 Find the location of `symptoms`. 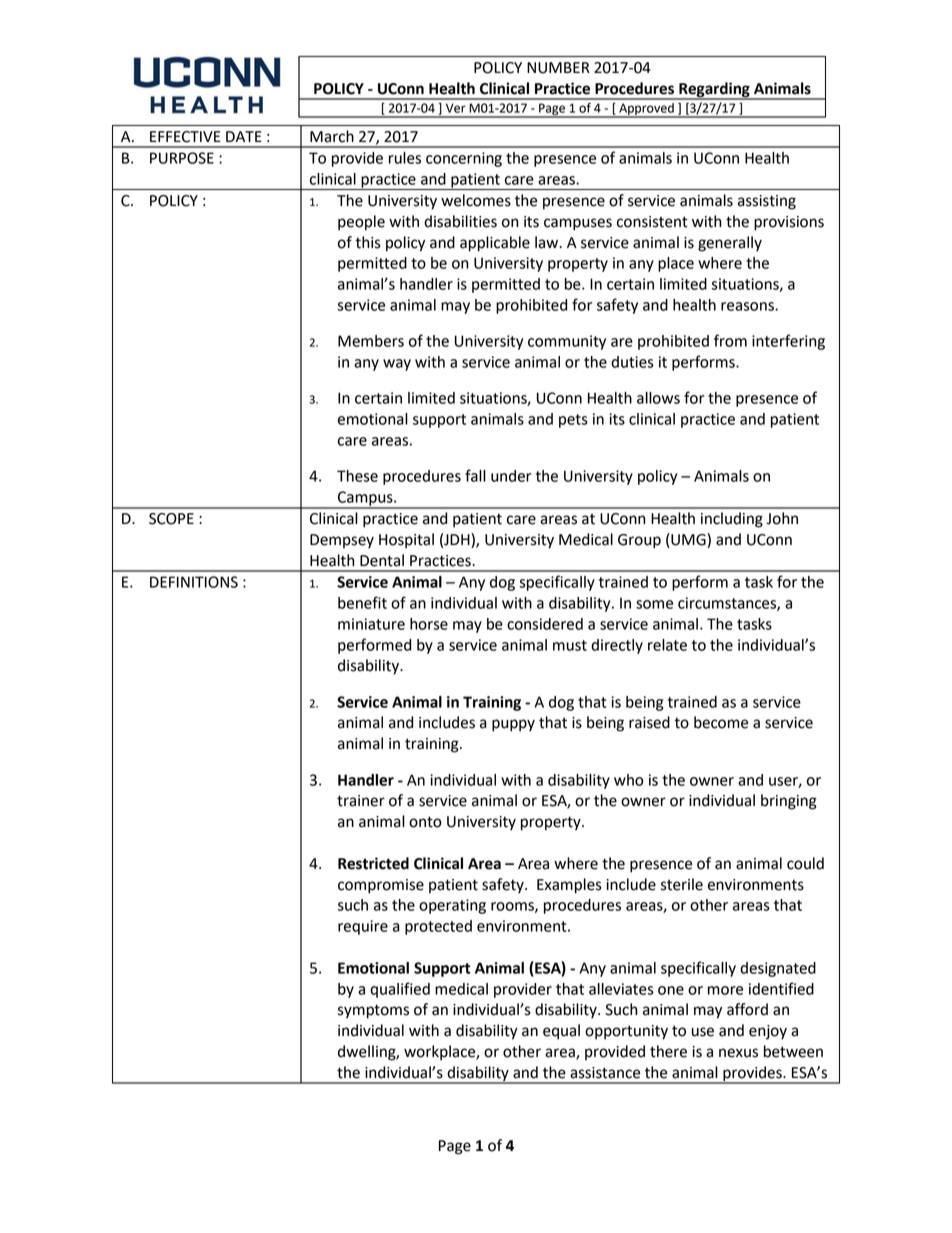

symptoms is located at coordinates (373, 1011).
